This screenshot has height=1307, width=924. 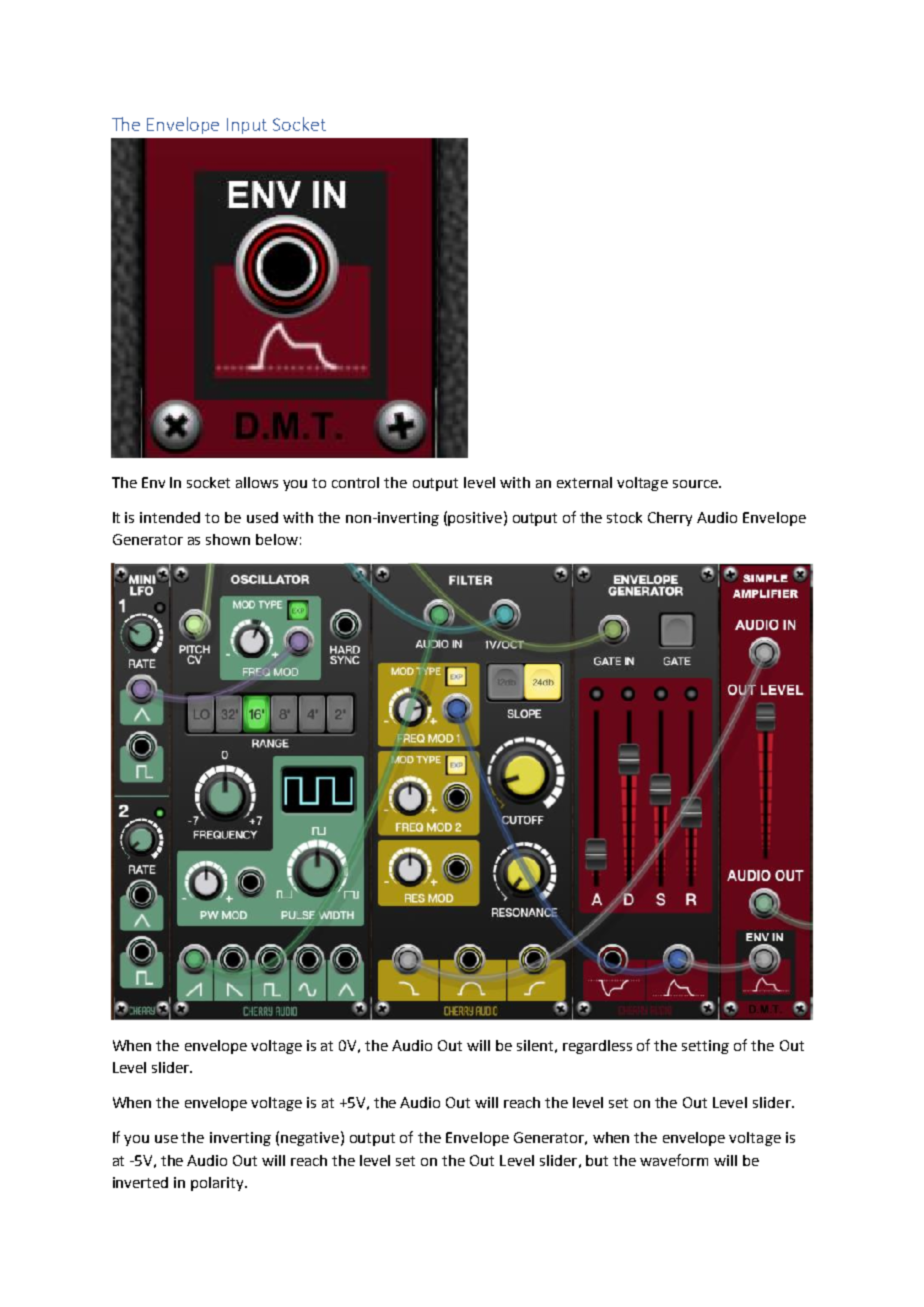 I want to click on control, so click(x=355, y=482).
